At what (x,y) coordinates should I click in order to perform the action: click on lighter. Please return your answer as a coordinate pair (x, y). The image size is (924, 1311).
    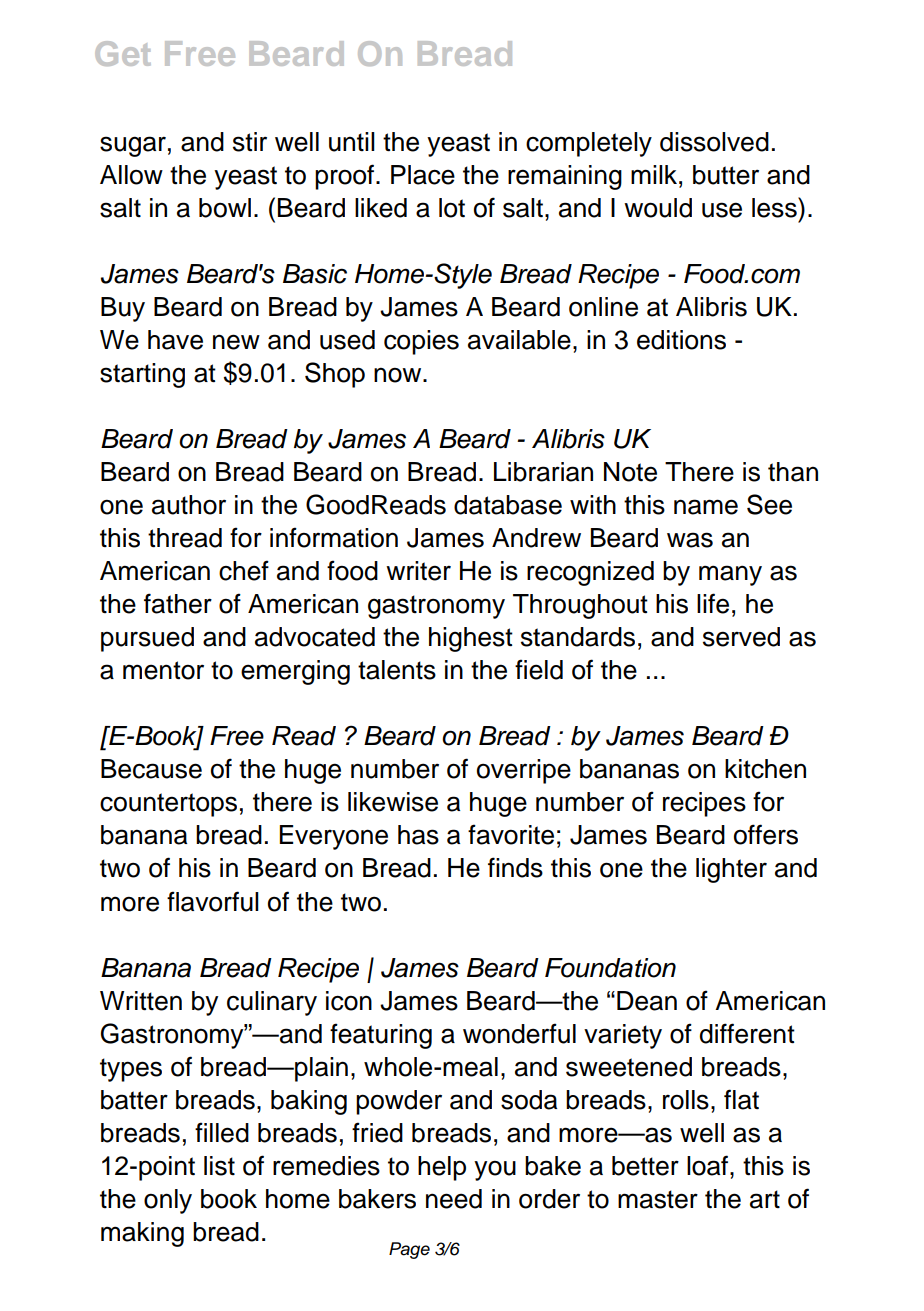
    Looking at the image, I should click on (731, 870).
